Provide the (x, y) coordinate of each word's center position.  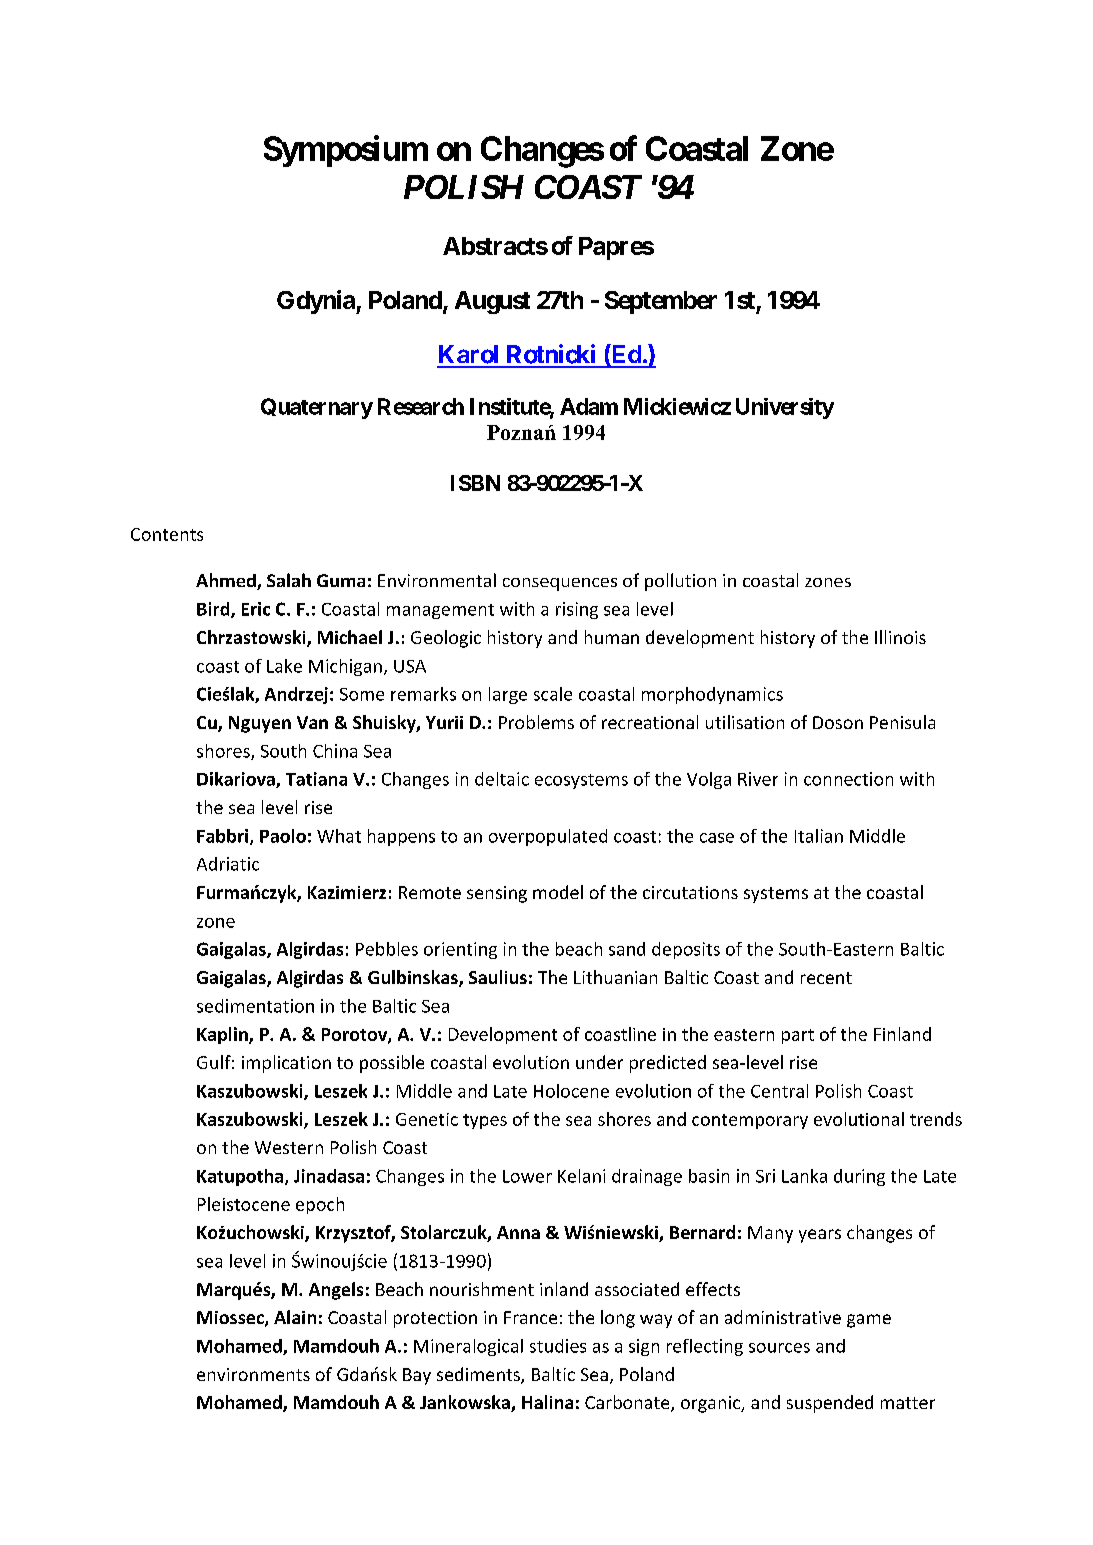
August (492, 302)
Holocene (571, 1091)
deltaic (502, 779)
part (798, 1036)
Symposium (346, 151)
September (661, 302)
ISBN (475, 483)
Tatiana (316, 779)
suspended (830, 1404)
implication (286, 1064)
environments (253, 1374)
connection (848, 779)
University (785, 408)
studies (558, 1346)
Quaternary (317, 408)
